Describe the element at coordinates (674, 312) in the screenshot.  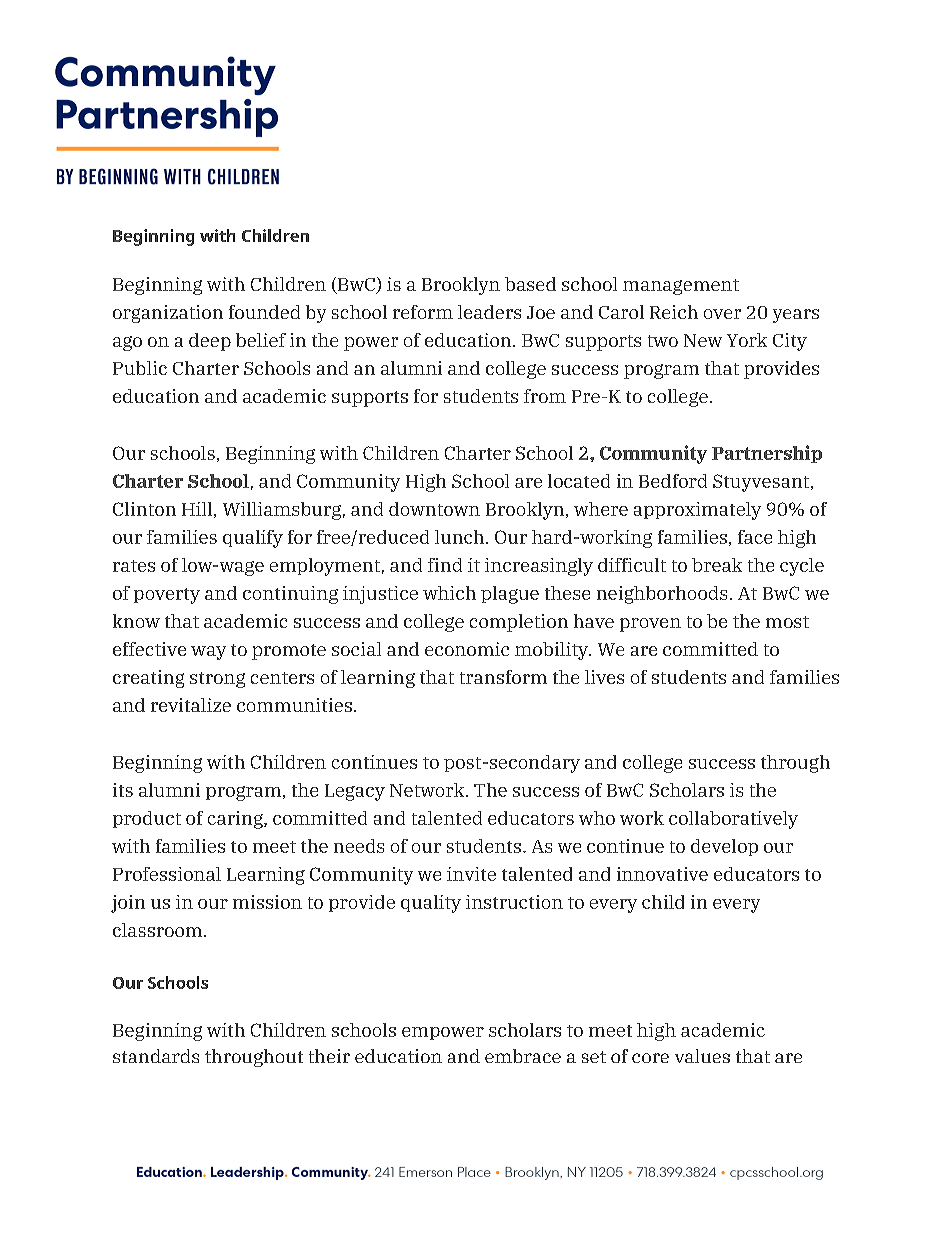
I see `Reich` at that location.
